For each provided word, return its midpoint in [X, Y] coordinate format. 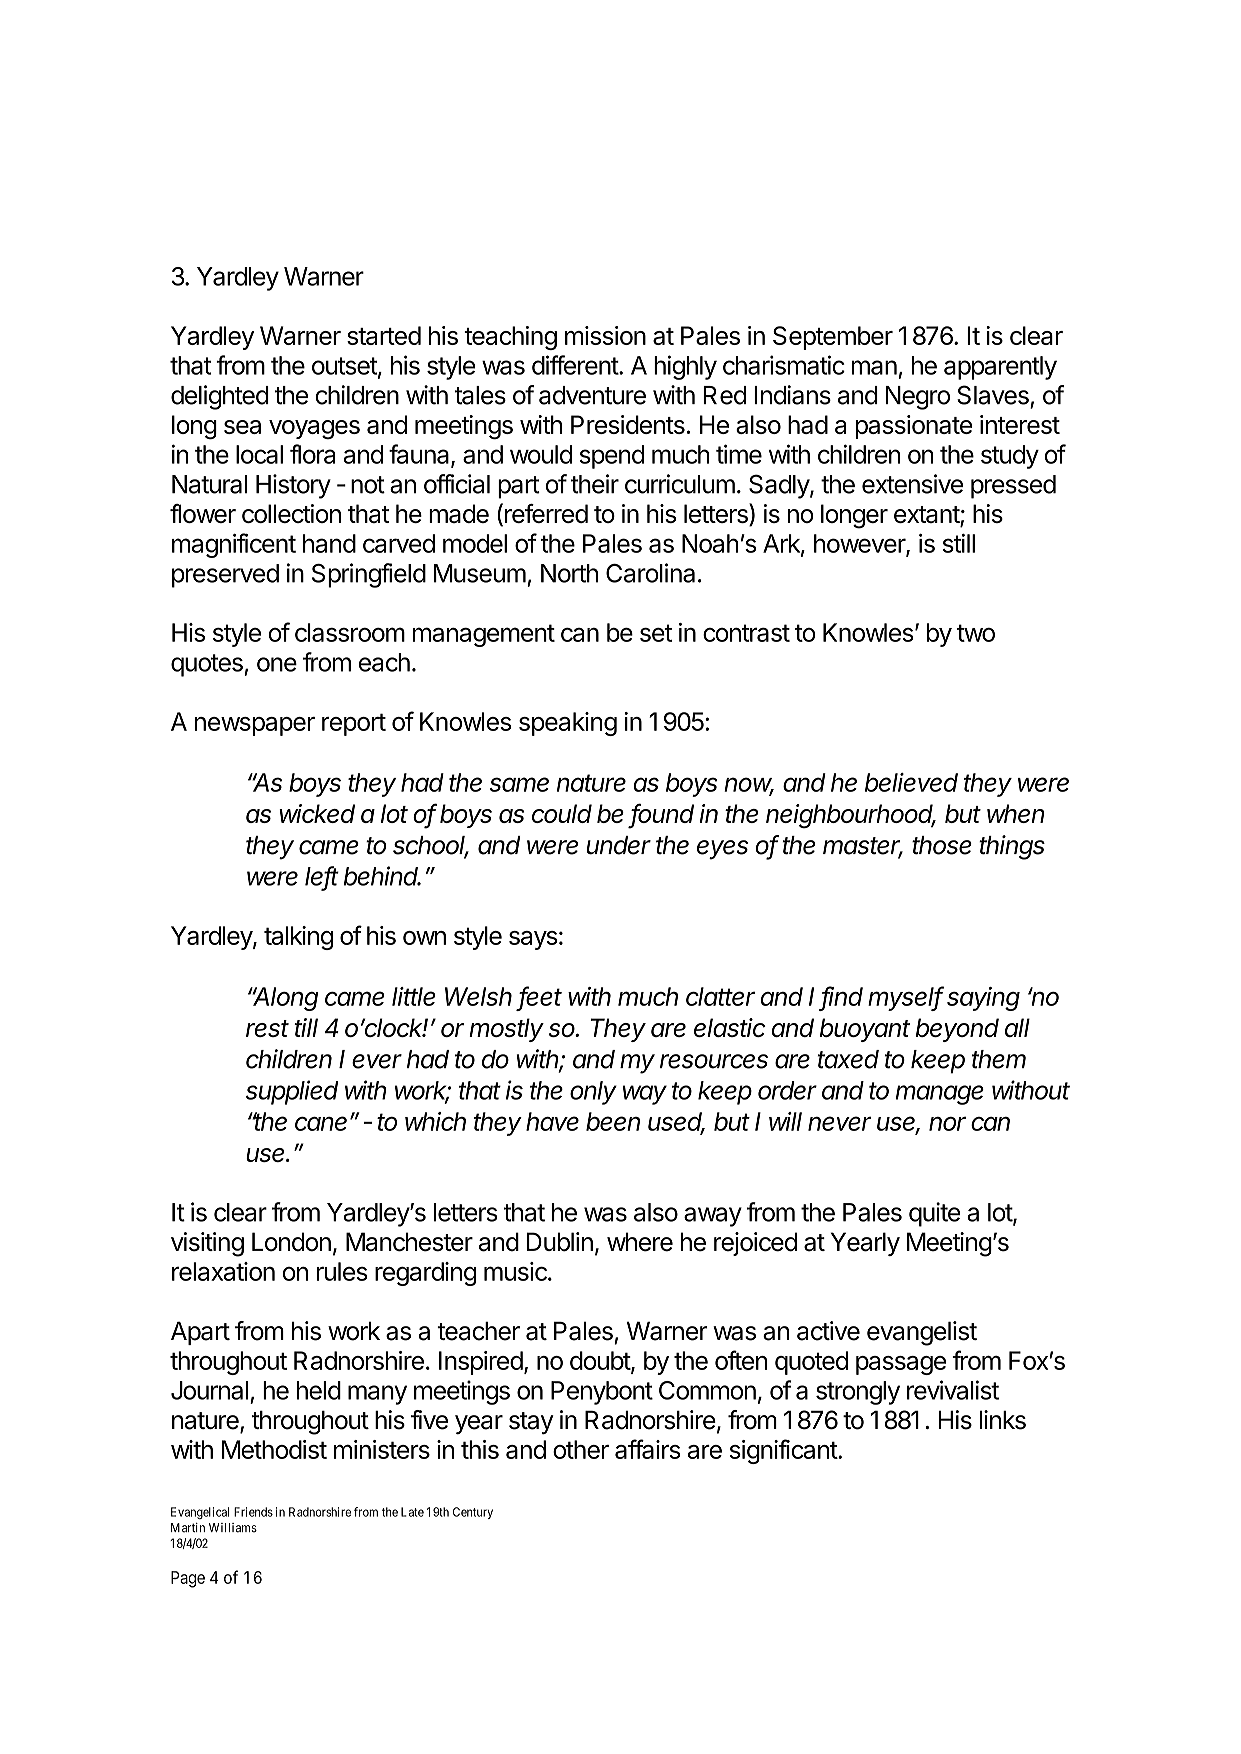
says [533, 940]
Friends [253, 1512]
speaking [568, 724]
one [277, 664]
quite [934, 1214]
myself [906, 998]
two [976, 633]
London [291, 1242]
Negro [918, 398]
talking [298, 938]
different [576, 365]
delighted [220, 397]
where [640, 1242]
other [581, 1449]
